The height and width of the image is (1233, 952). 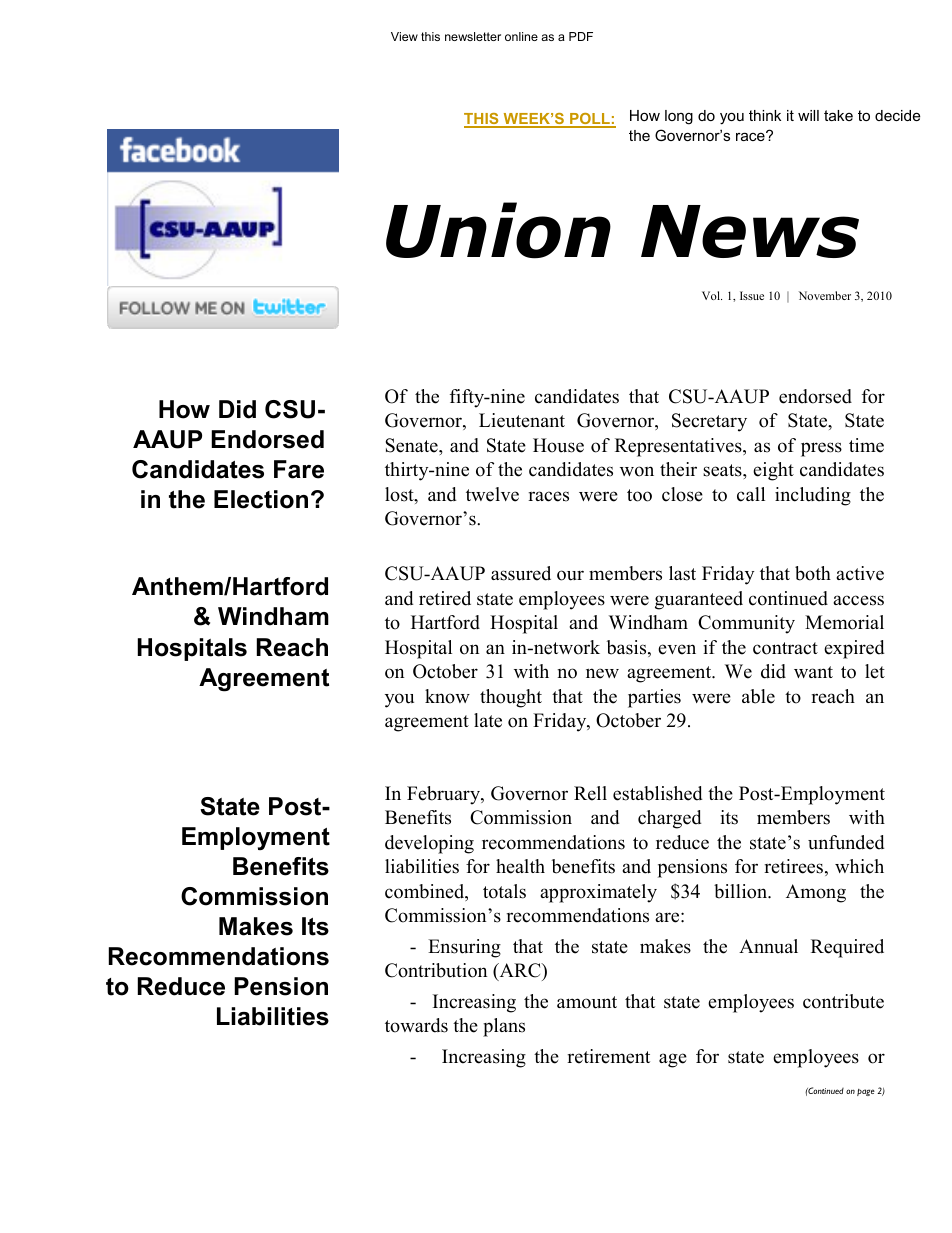 I want to click on both, so click(x=813, y=573).
